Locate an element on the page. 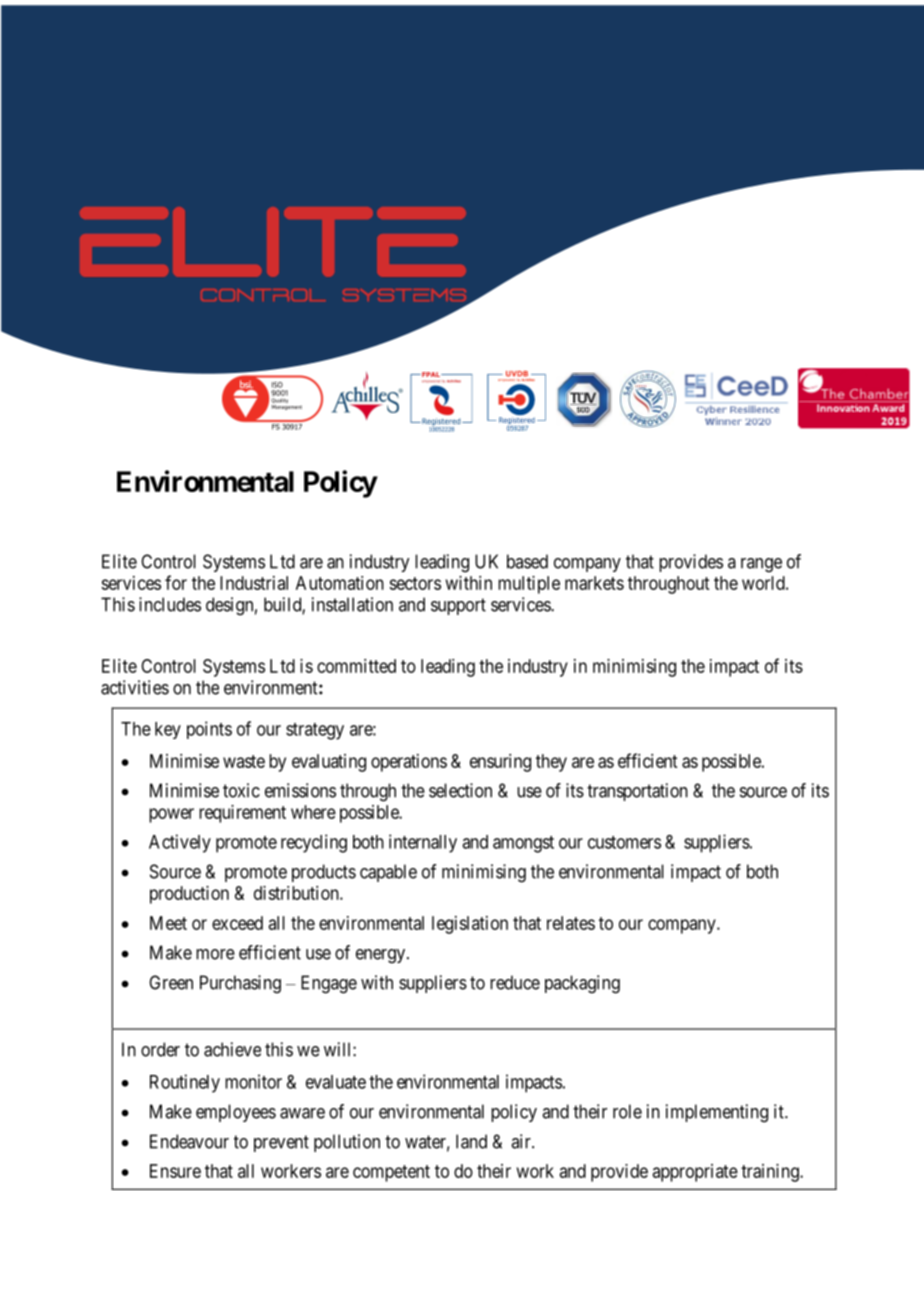 Image resolution: width=924 pixels, height=1308 pixels. land is located at coordinates (471, 1141).
